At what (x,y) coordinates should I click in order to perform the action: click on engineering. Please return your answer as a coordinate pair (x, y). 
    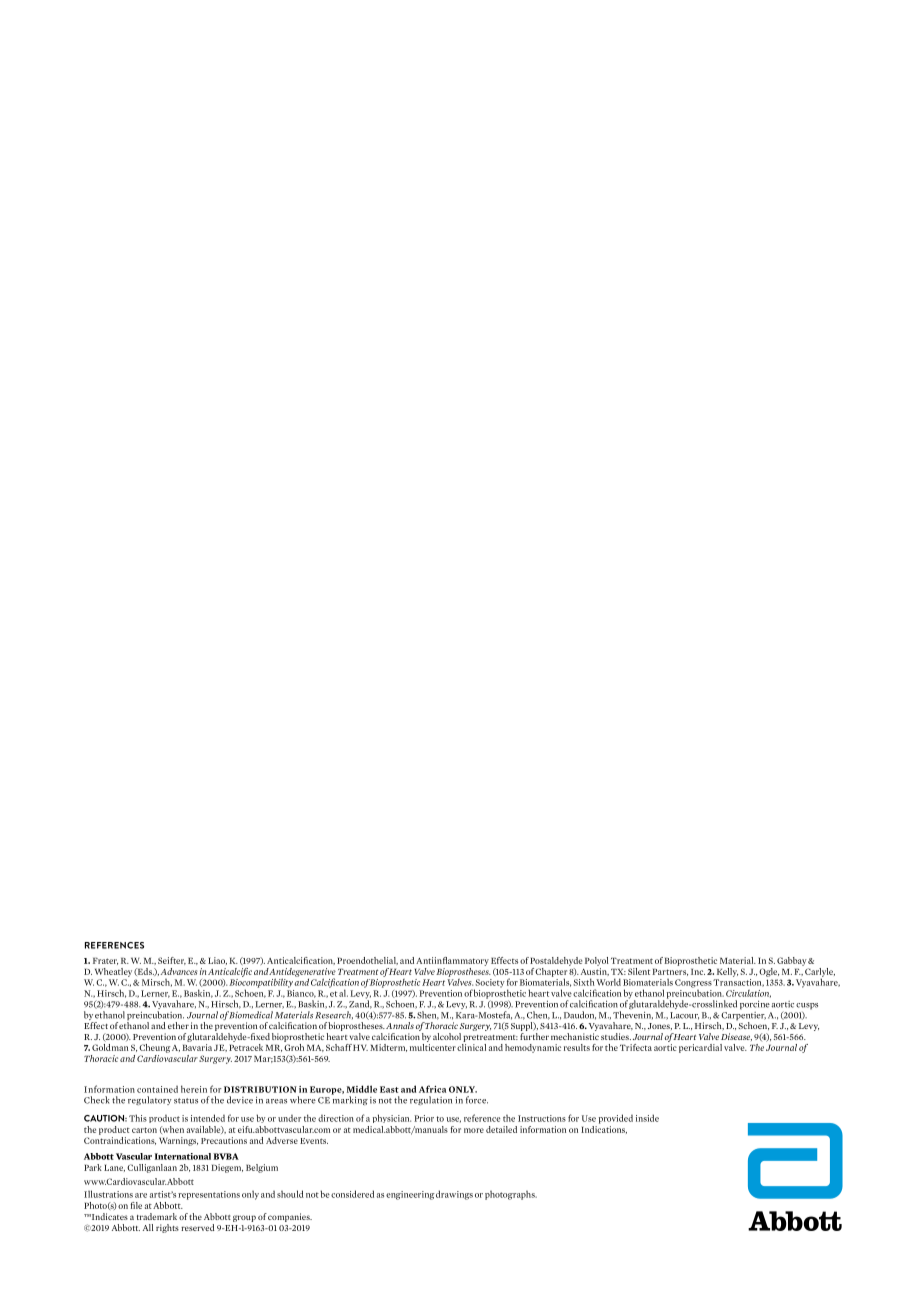
    Looking at the image, I should click on (410, 1195).
